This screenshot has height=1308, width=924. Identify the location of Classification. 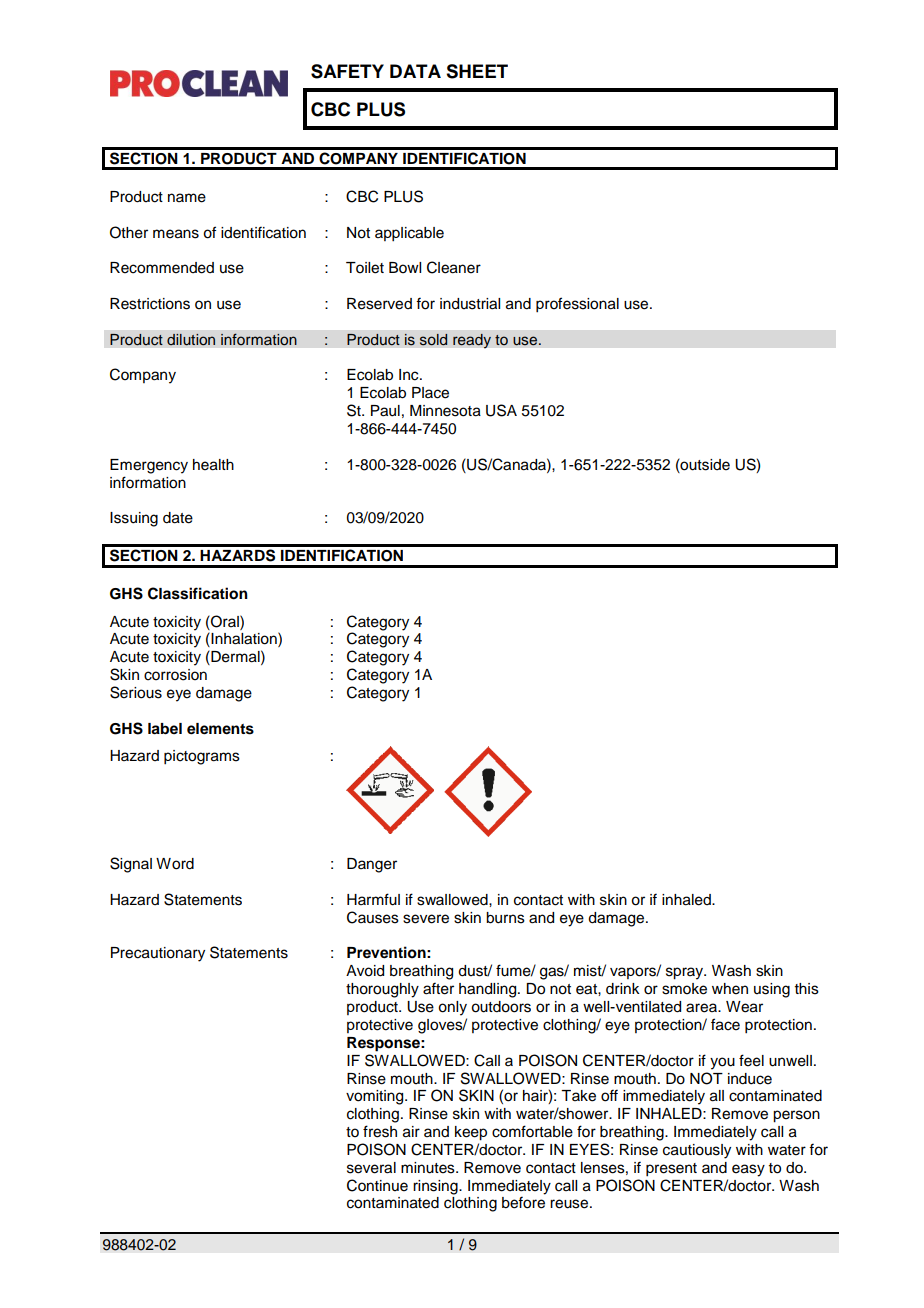
(198, 593).
